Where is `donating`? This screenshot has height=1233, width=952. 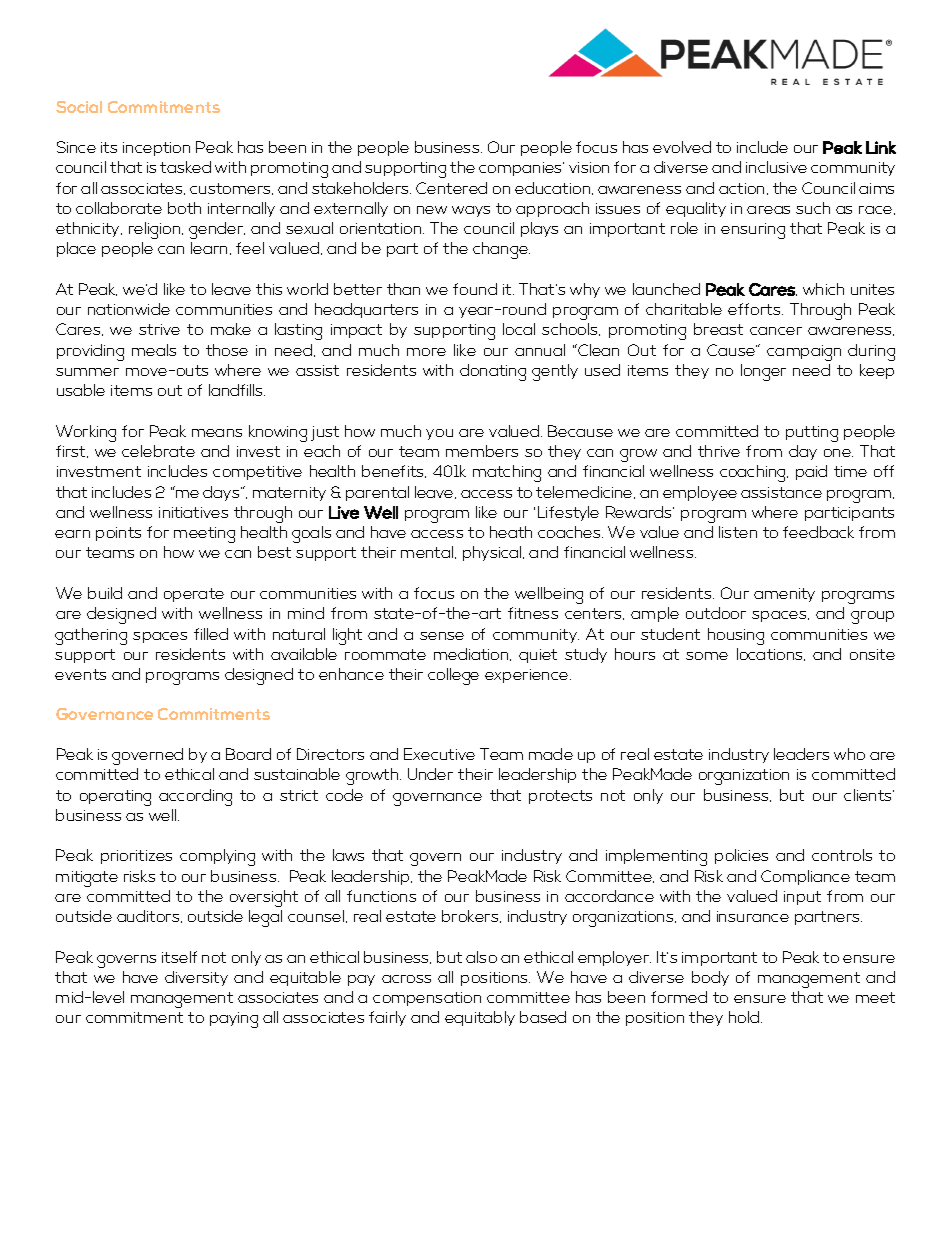
donating is located at coordinates (493, 372).
